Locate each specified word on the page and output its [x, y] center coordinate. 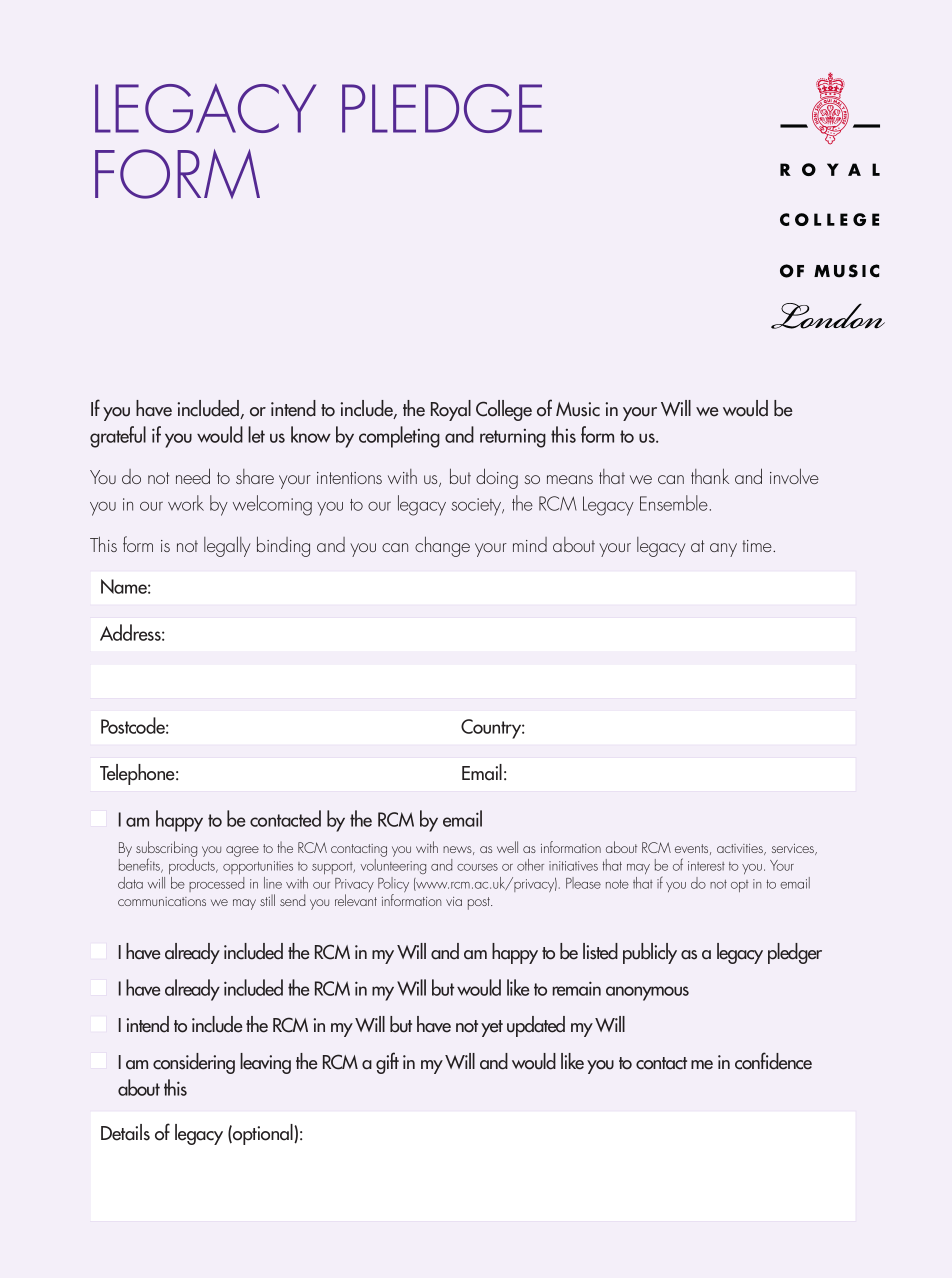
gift [387, 1063]
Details [125, 1132]
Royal [451, 410]
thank [710, 476]
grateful [118, 437]
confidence [773, 1061]
